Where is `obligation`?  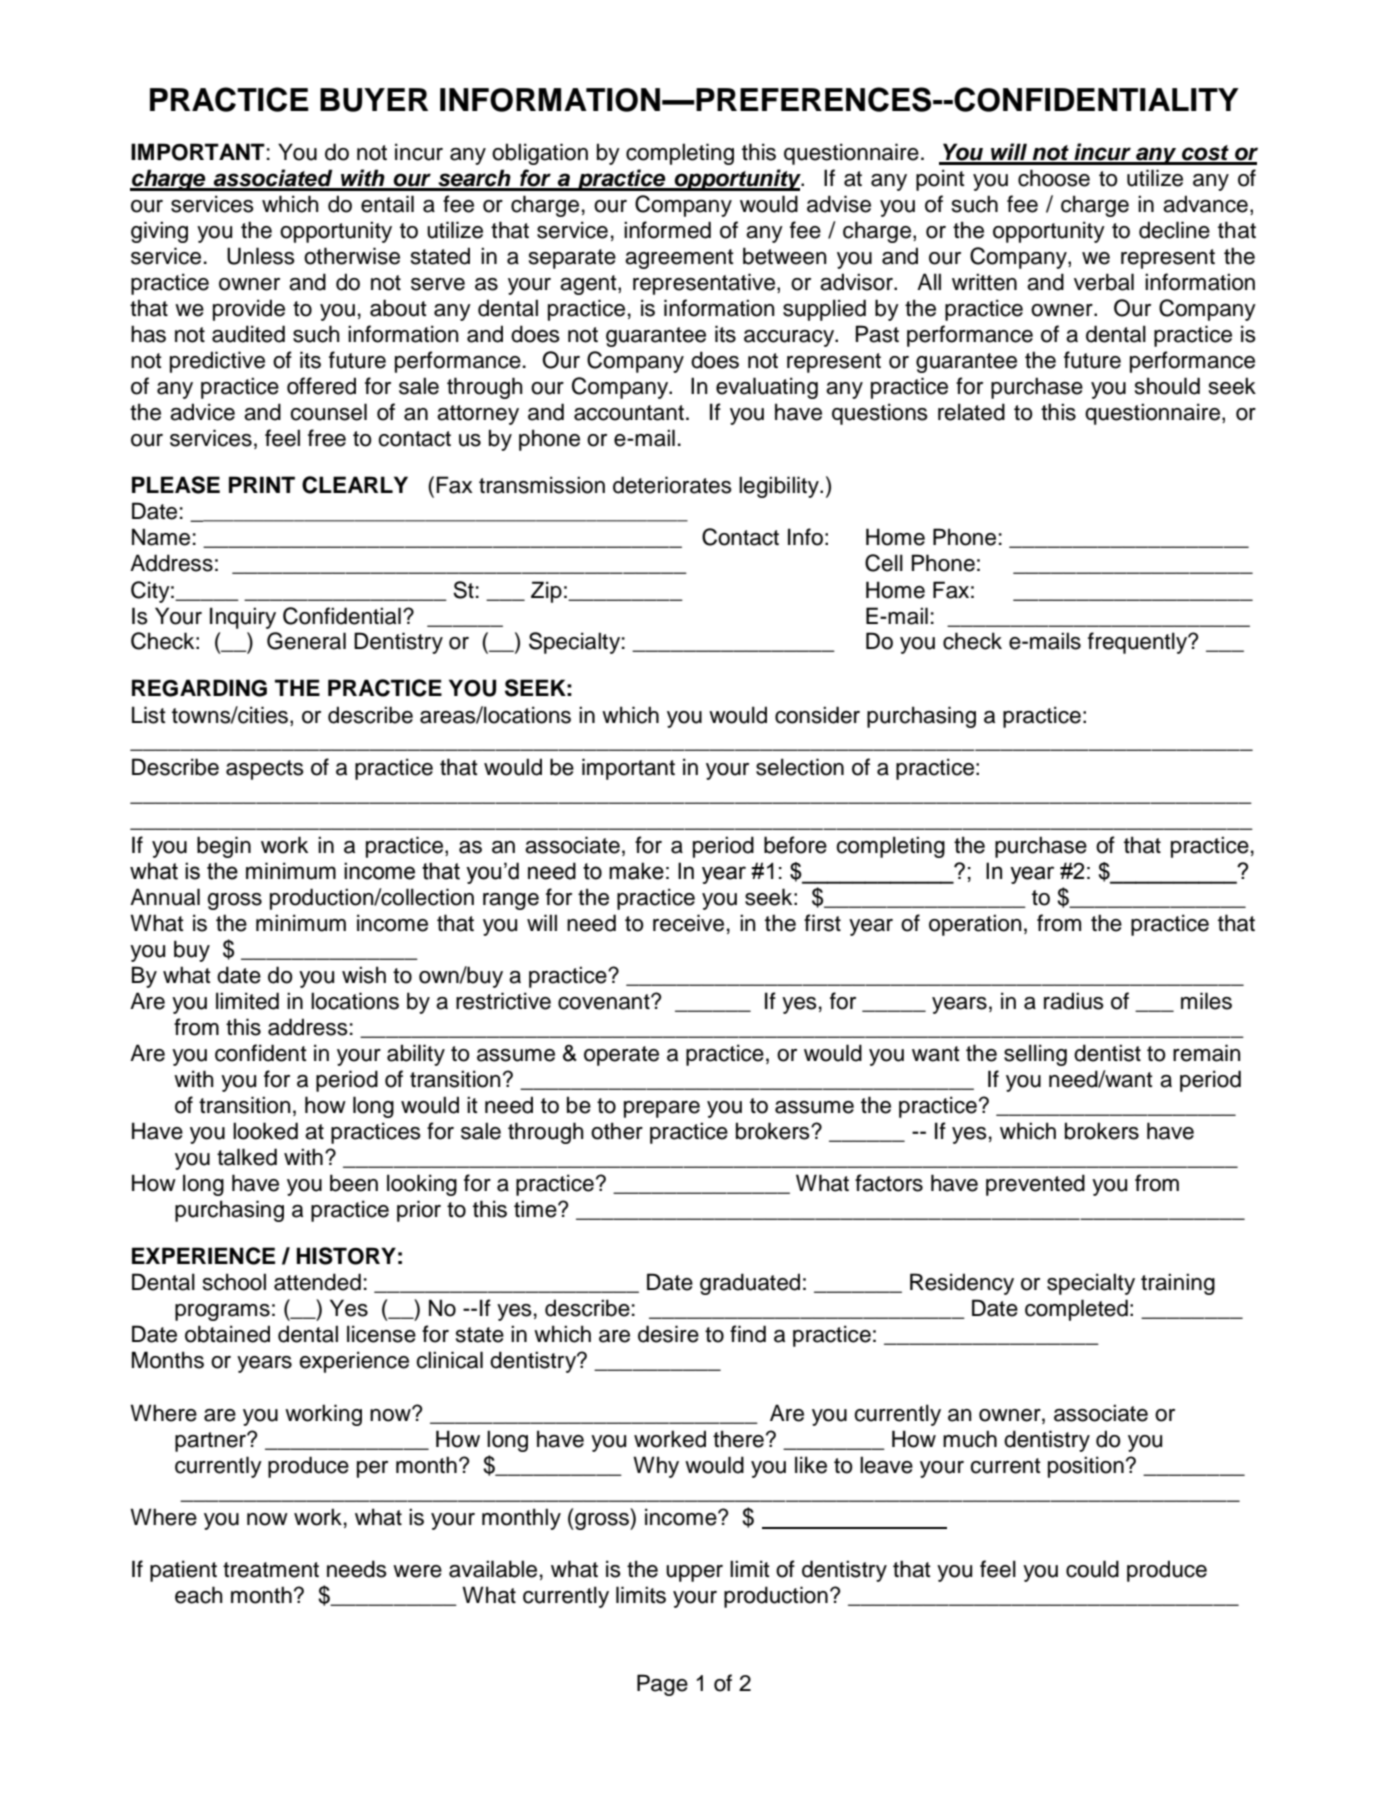
obligation is located at coordinates (540, 154).
